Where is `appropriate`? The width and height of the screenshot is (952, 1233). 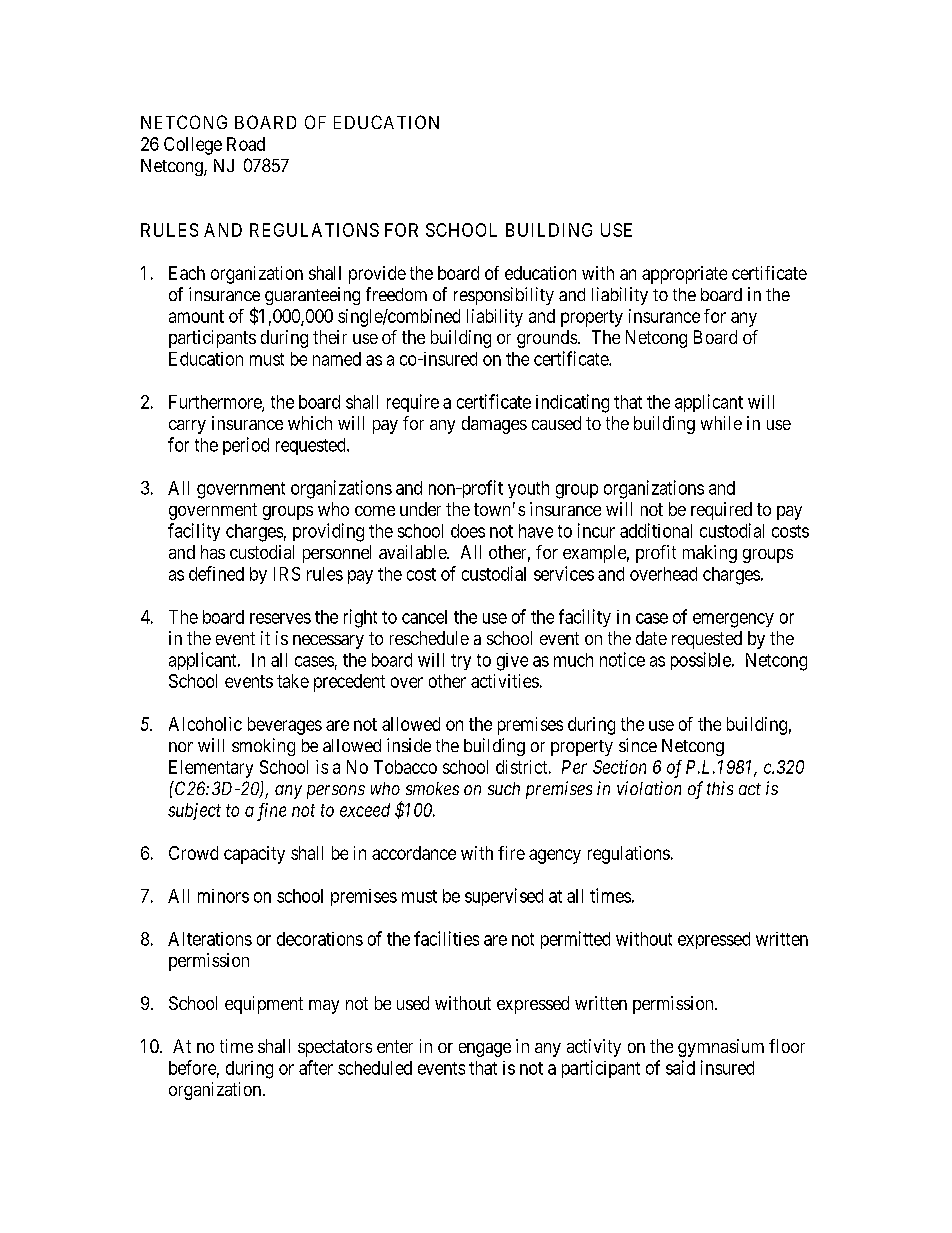 appropriate is located at coordinates (684, 275).
